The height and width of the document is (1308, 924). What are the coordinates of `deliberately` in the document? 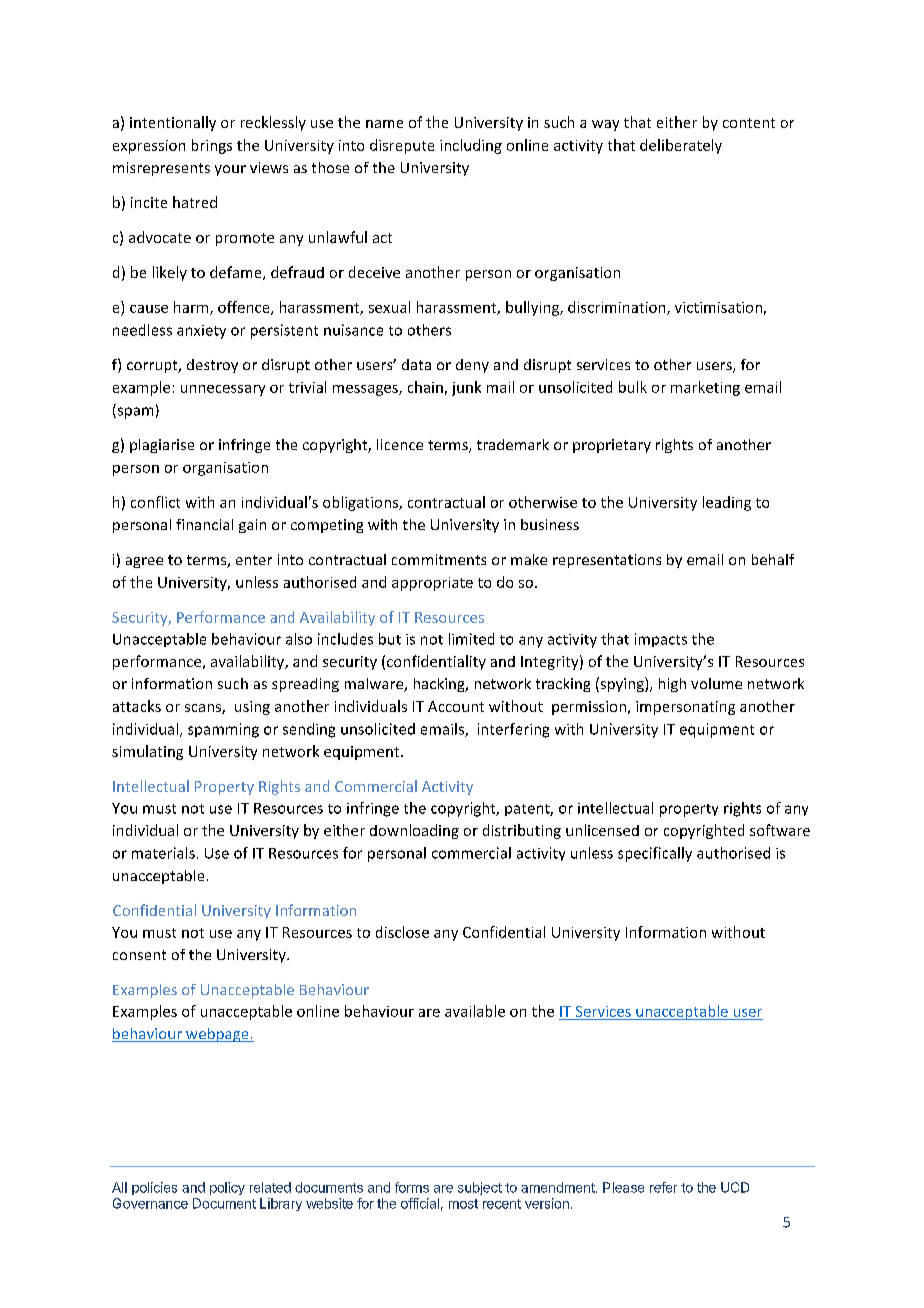 It's located at (681, 146).
